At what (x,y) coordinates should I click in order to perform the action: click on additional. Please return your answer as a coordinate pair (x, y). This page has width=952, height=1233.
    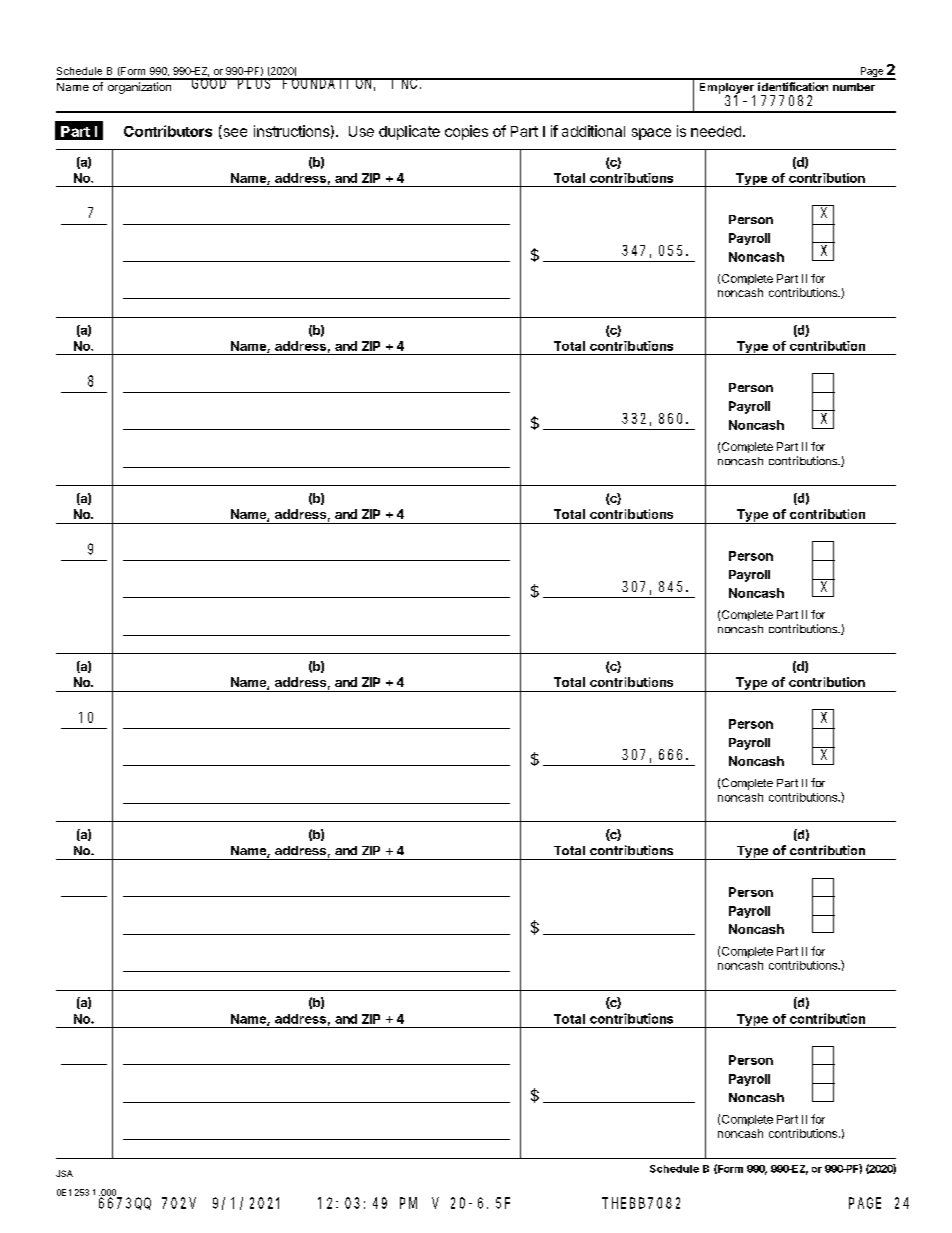
    Looking at the image, I should click on (593, 131).
